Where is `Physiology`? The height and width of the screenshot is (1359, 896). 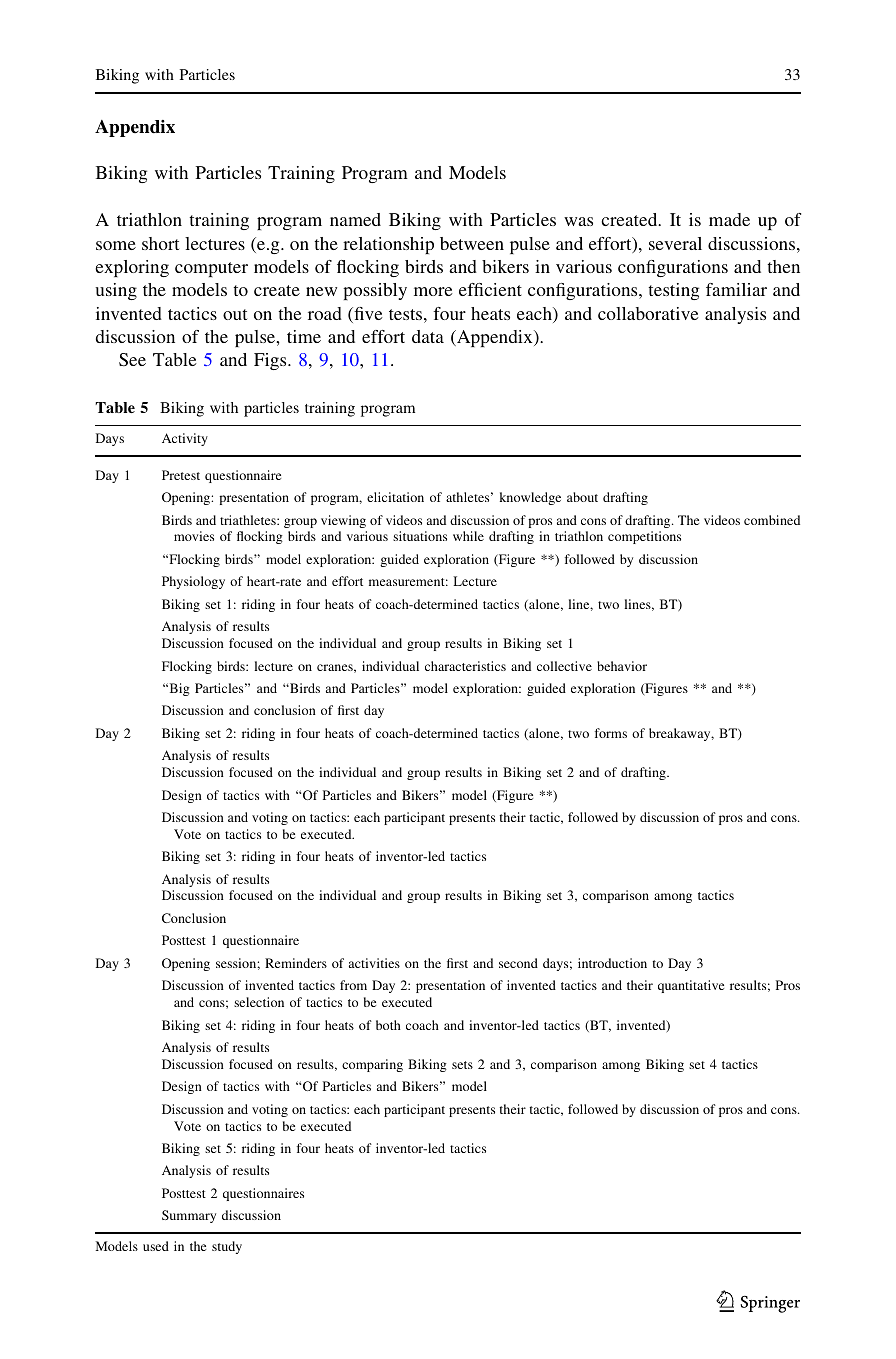 Physiology is located at coordinates (193, 582).
